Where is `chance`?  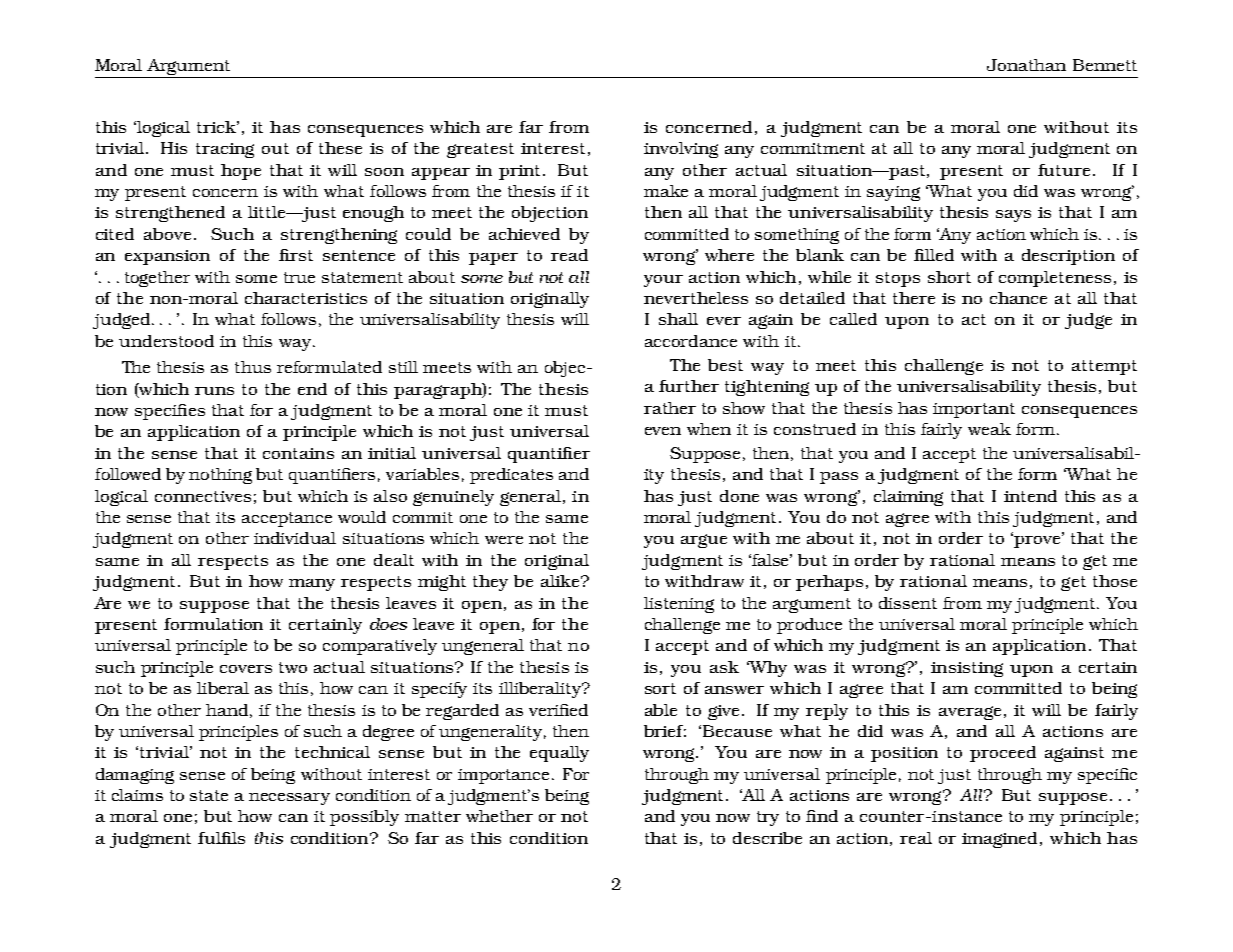
chance is located at coordinates (1018, 298).
